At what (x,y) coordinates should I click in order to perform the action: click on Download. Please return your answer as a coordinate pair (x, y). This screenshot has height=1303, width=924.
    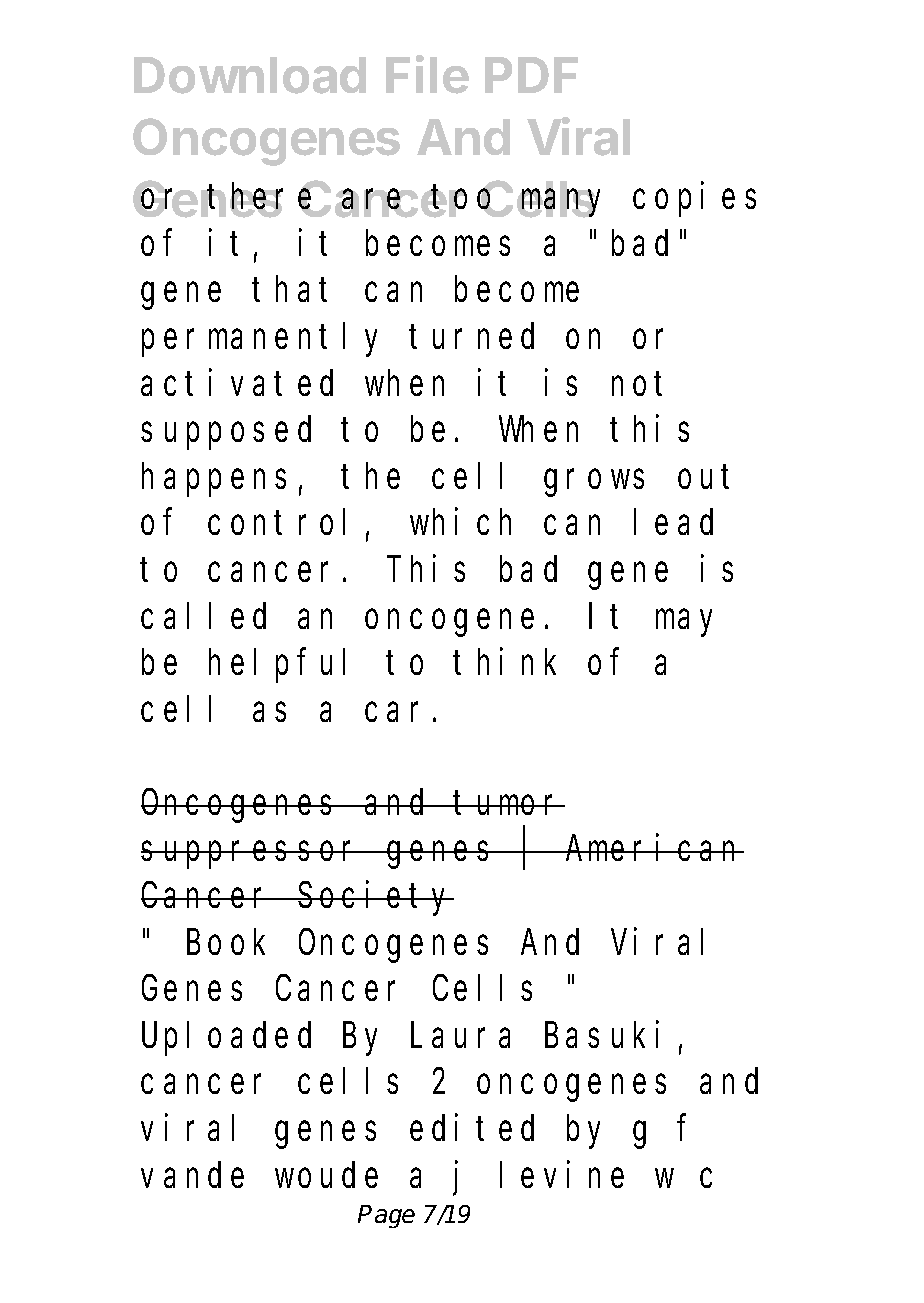
    Looking at the image, I should click on (250, 75).
